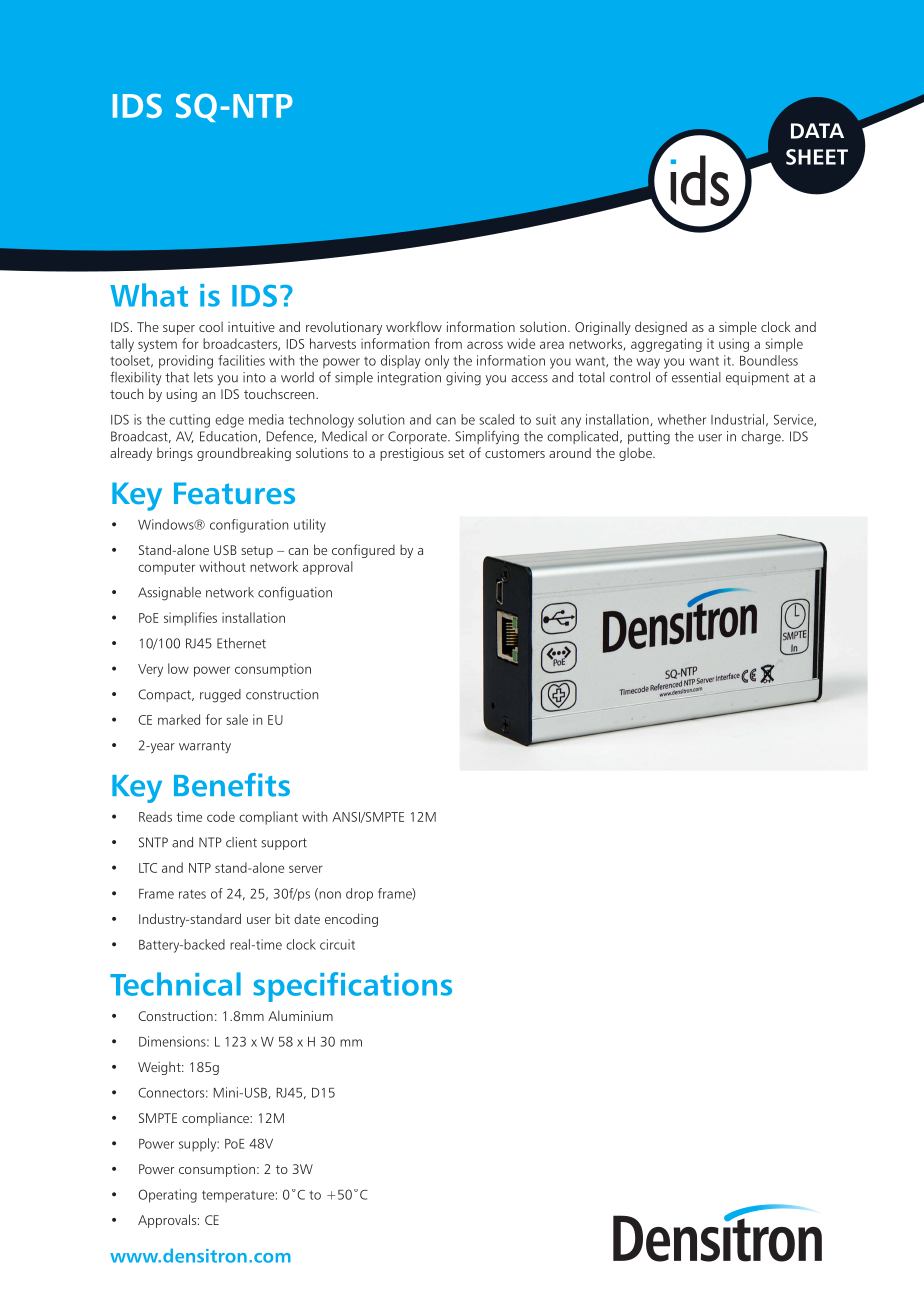 The width and height of the document is (924, 1308). What do you see at coordinates (241, 643) in the document?
I see `Ethernet` at bounding box center [241, 643].
